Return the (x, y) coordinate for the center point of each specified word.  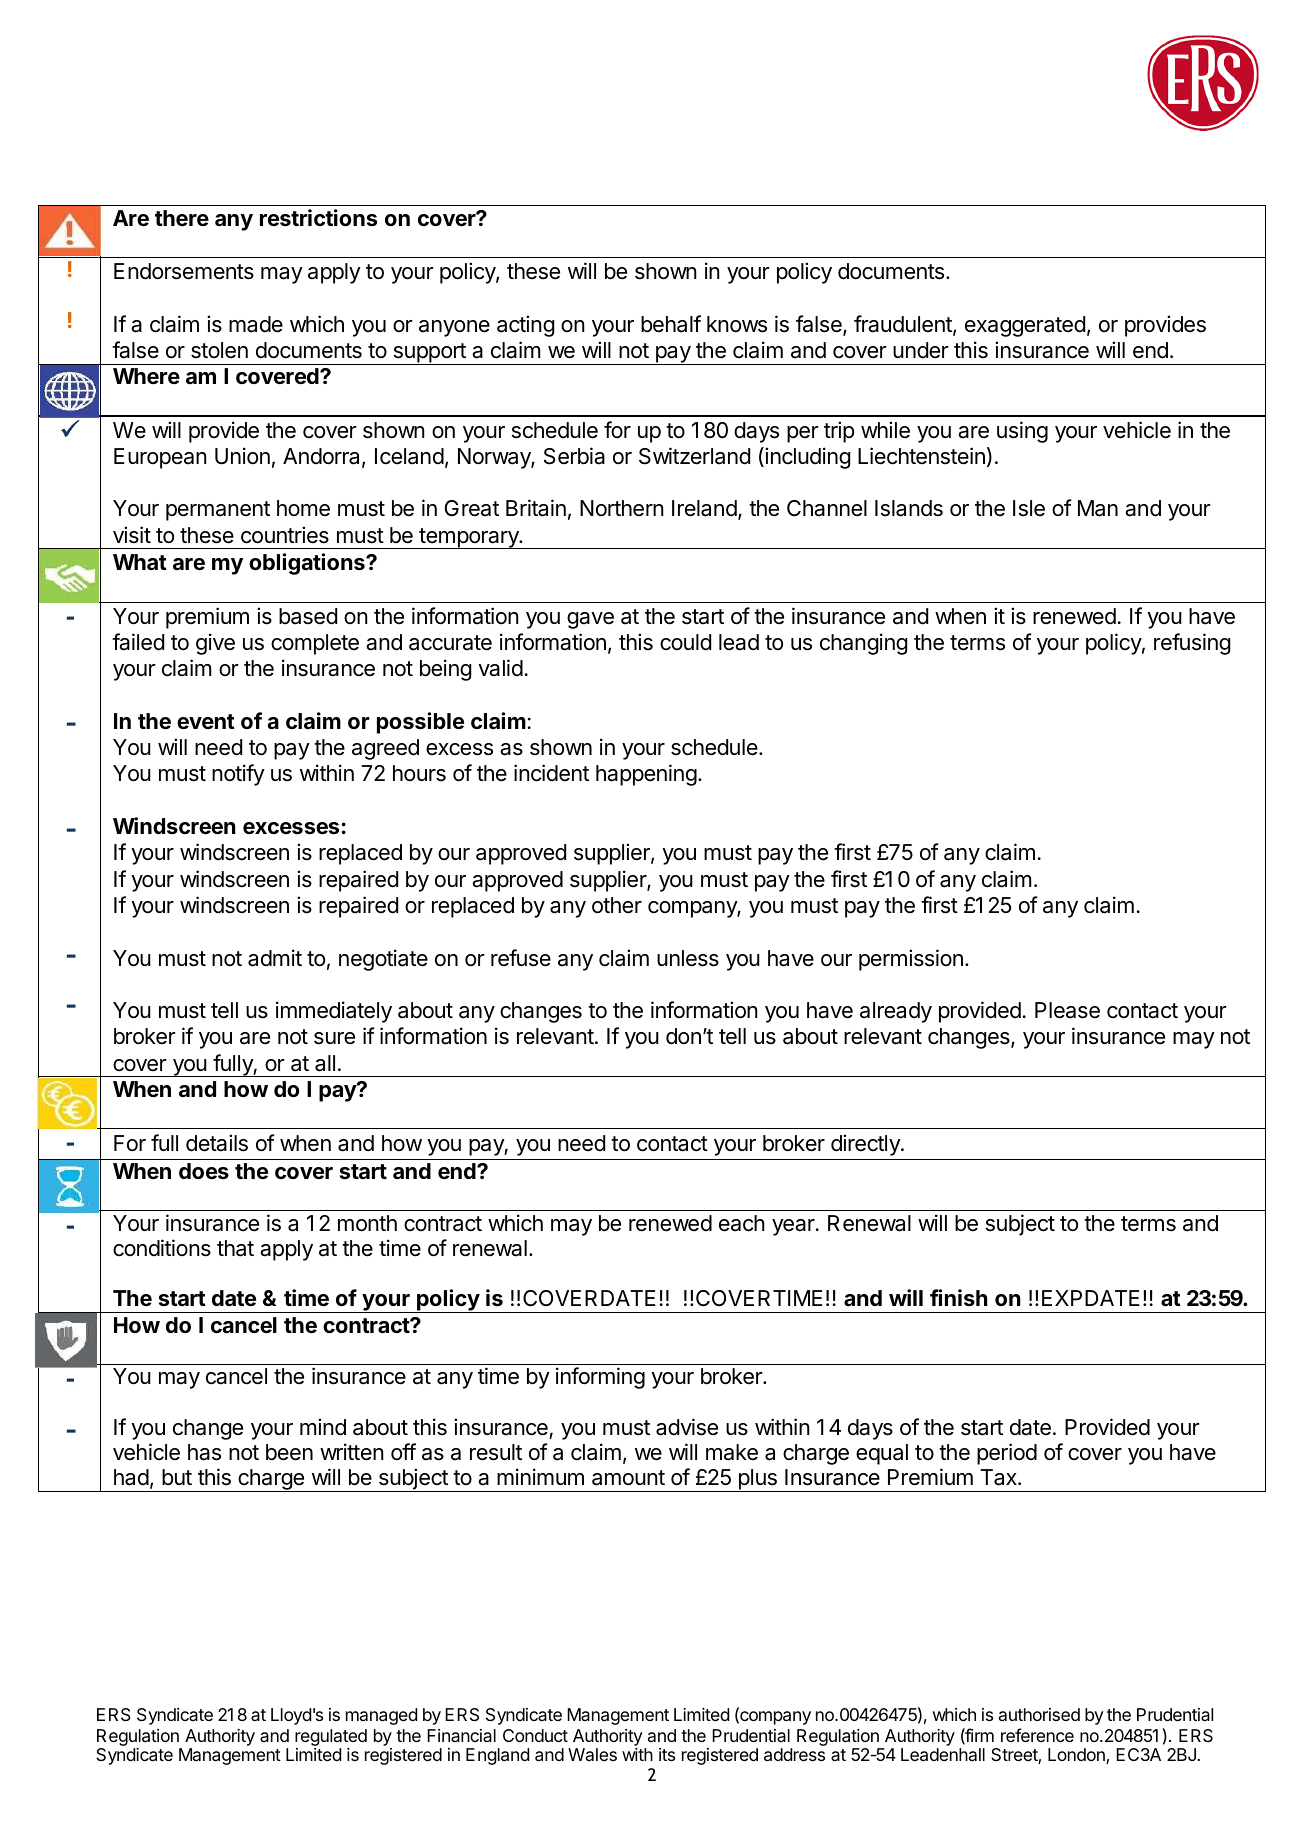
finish (959, 1297)
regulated (331, 1737)
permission (911, 960)
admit (275, 958)
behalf (671, 324)
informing (600, 1378)
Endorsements (184, 271)
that (235, 1248)
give (215, 644)
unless (688, 958)
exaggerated (1025, 326)
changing (864, 644)
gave (590, 620)
